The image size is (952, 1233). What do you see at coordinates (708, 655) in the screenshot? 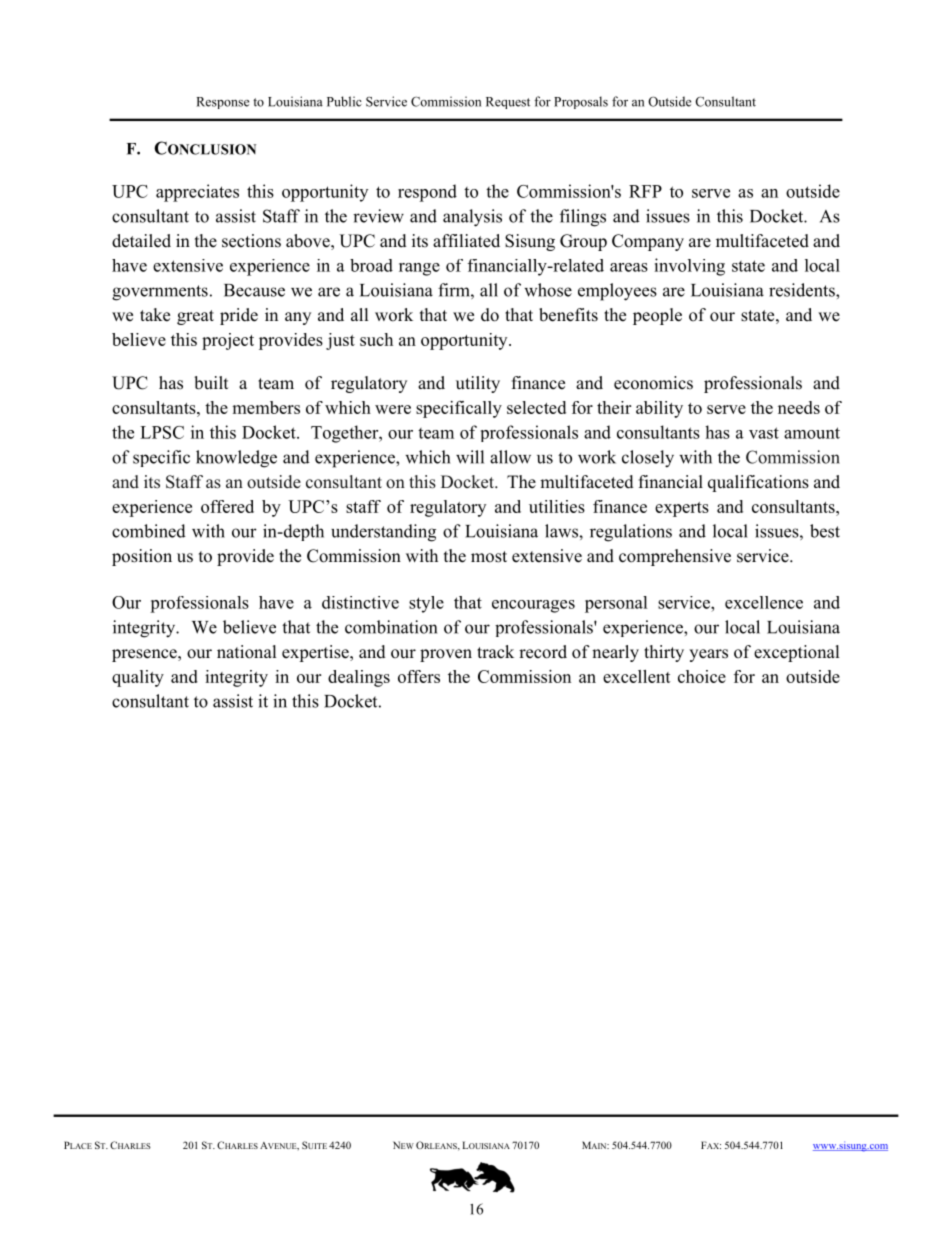
I see `years` at bounding box center [708, 655].
